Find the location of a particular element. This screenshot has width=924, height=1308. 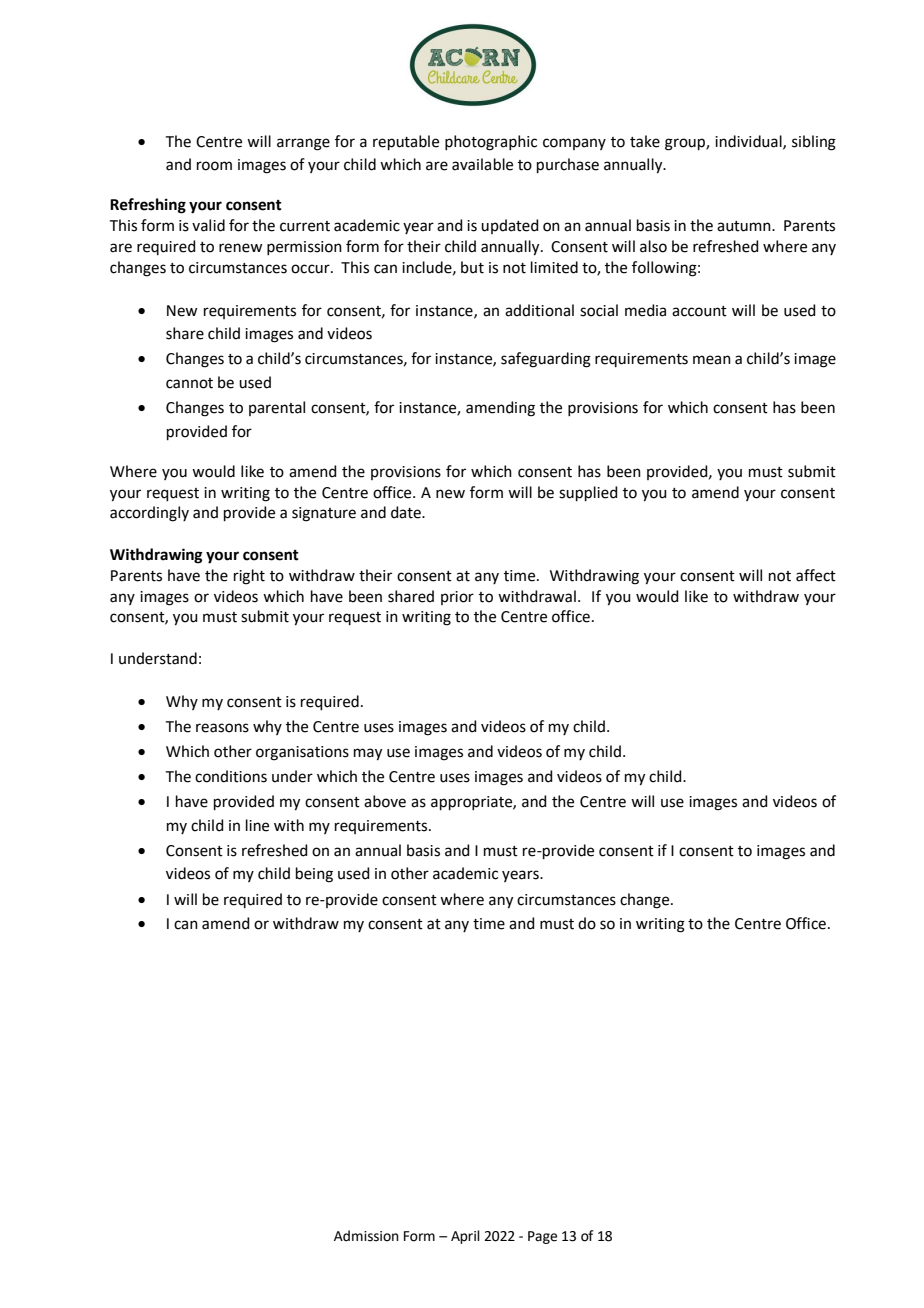

affect is located at coordinates (816, 575).
